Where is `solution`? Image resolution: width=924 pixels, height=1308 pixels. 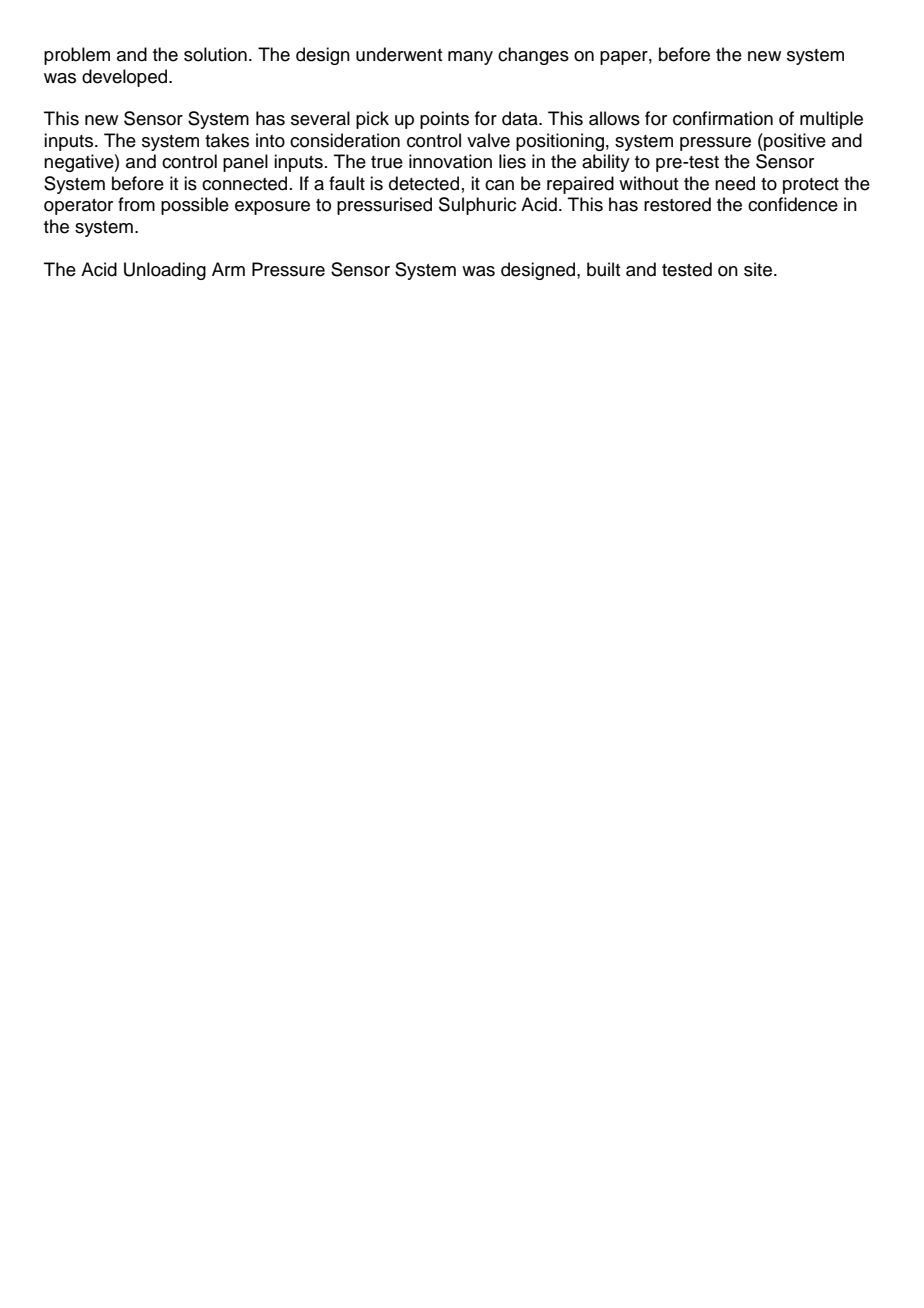
solution is located at coordinates (215, 54).
